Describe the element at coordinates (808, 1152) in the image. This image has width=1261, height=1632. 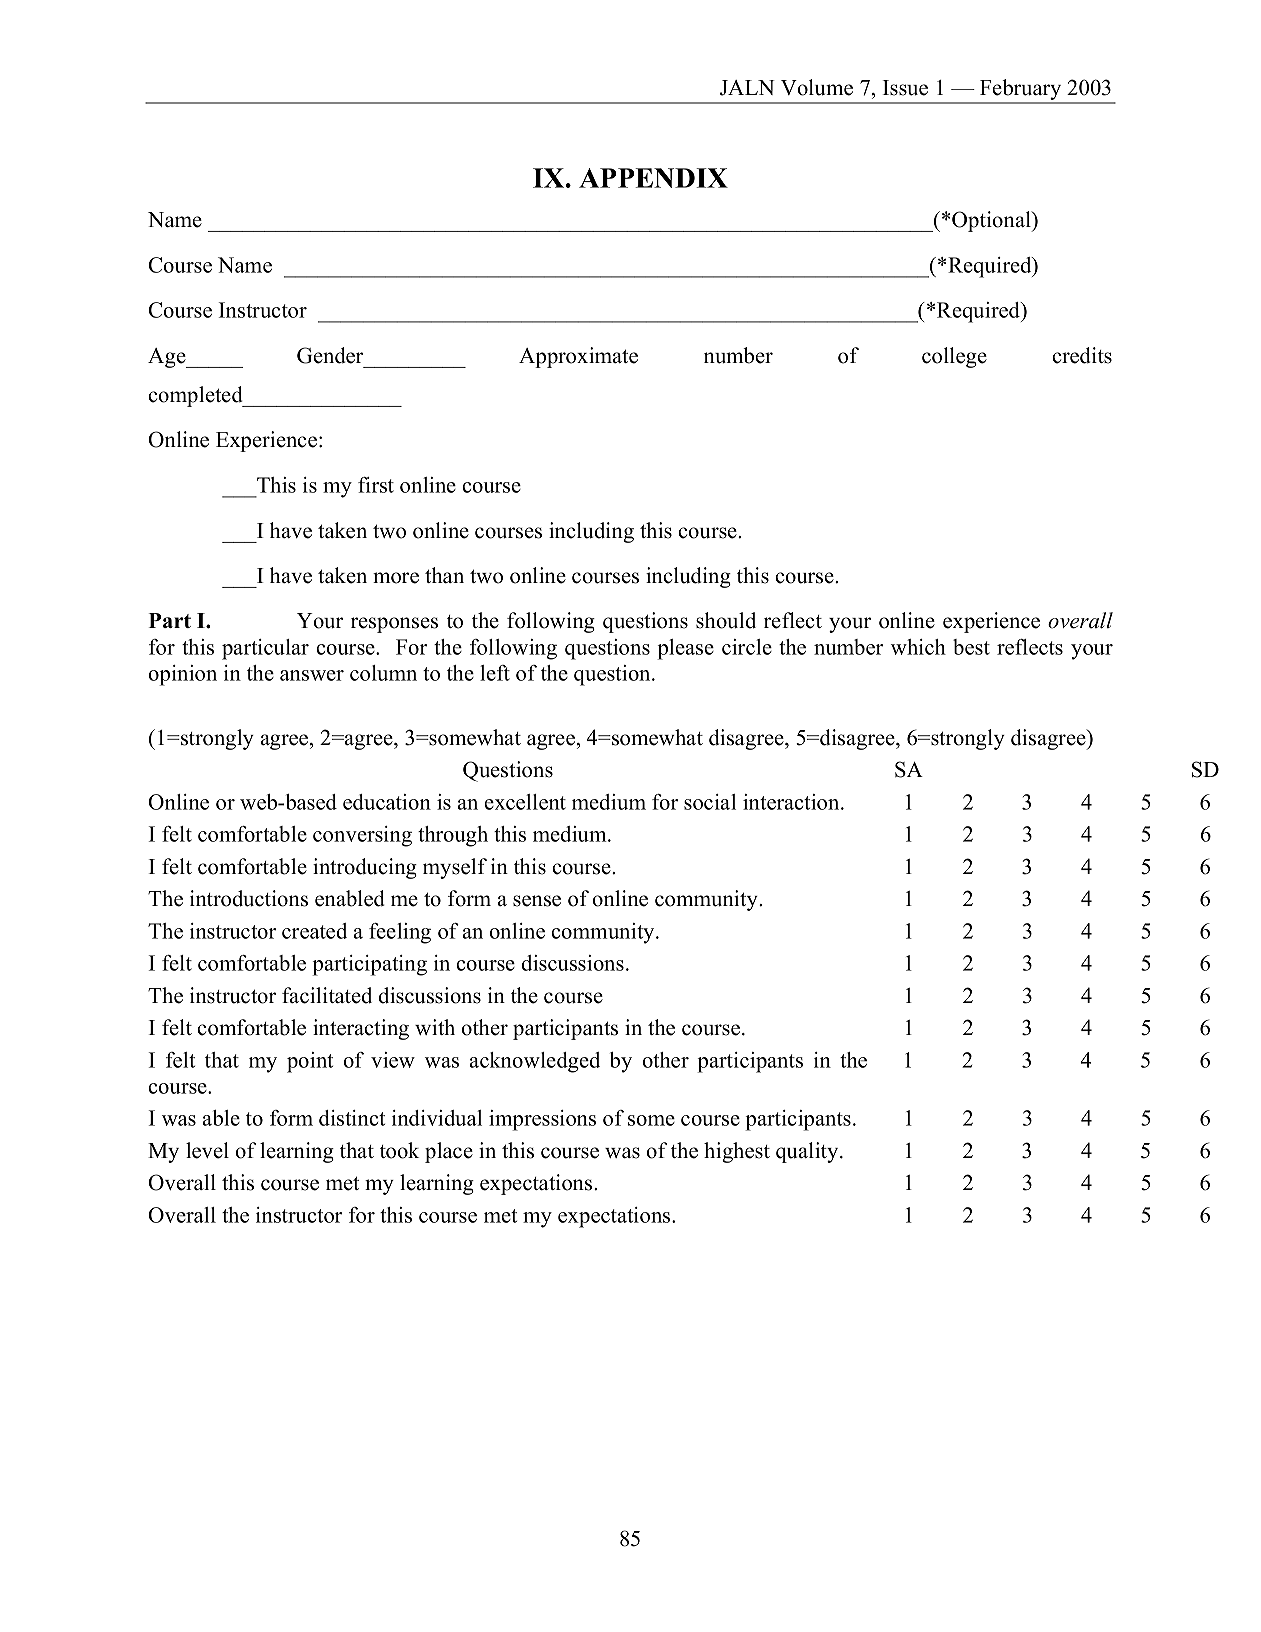
I see `quality` at that location.
